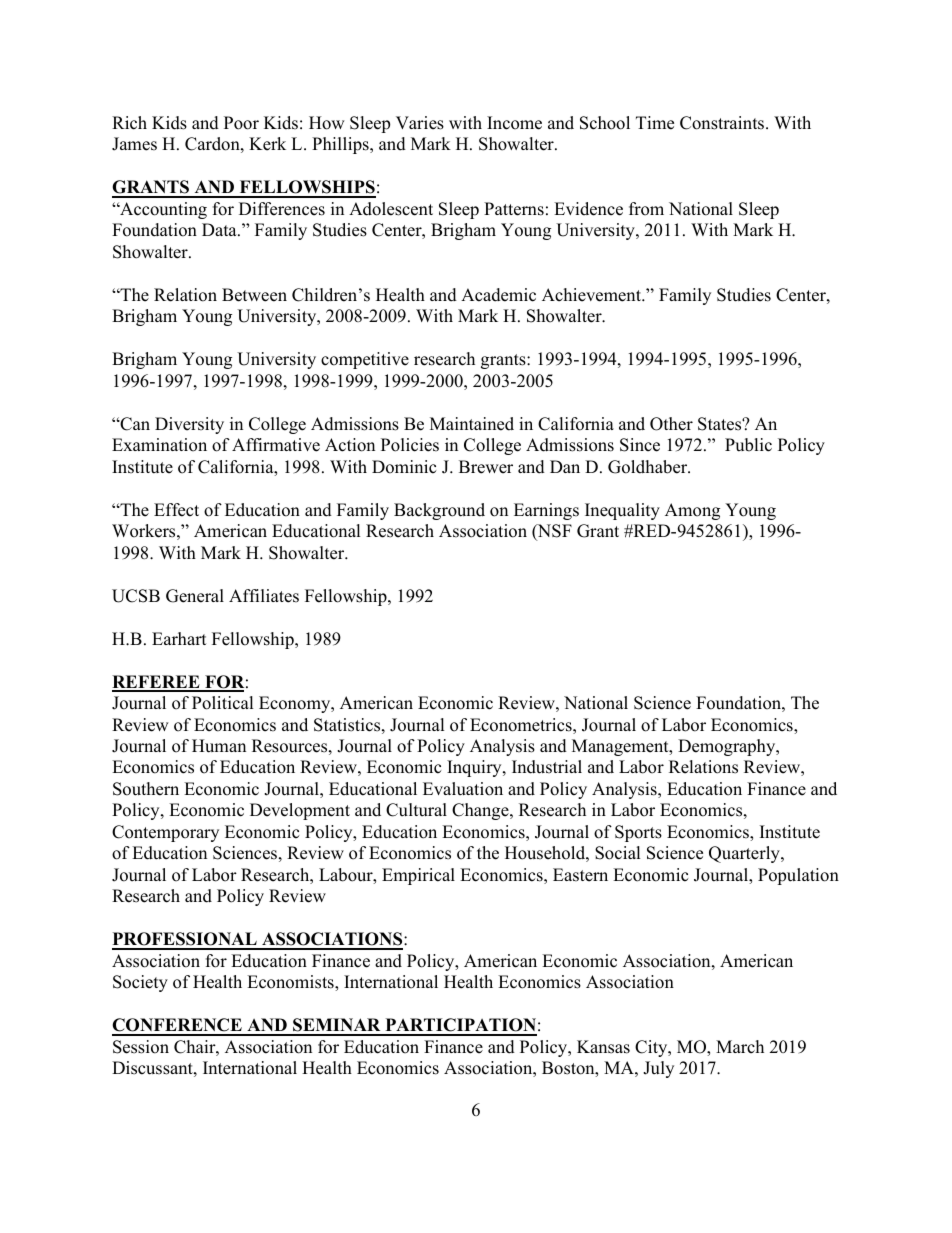 The height and width of the page is (1233, 952). What do you see at coordinates (420, 123) in the page?
I see `Varies` at bounding box center [420, 123].
